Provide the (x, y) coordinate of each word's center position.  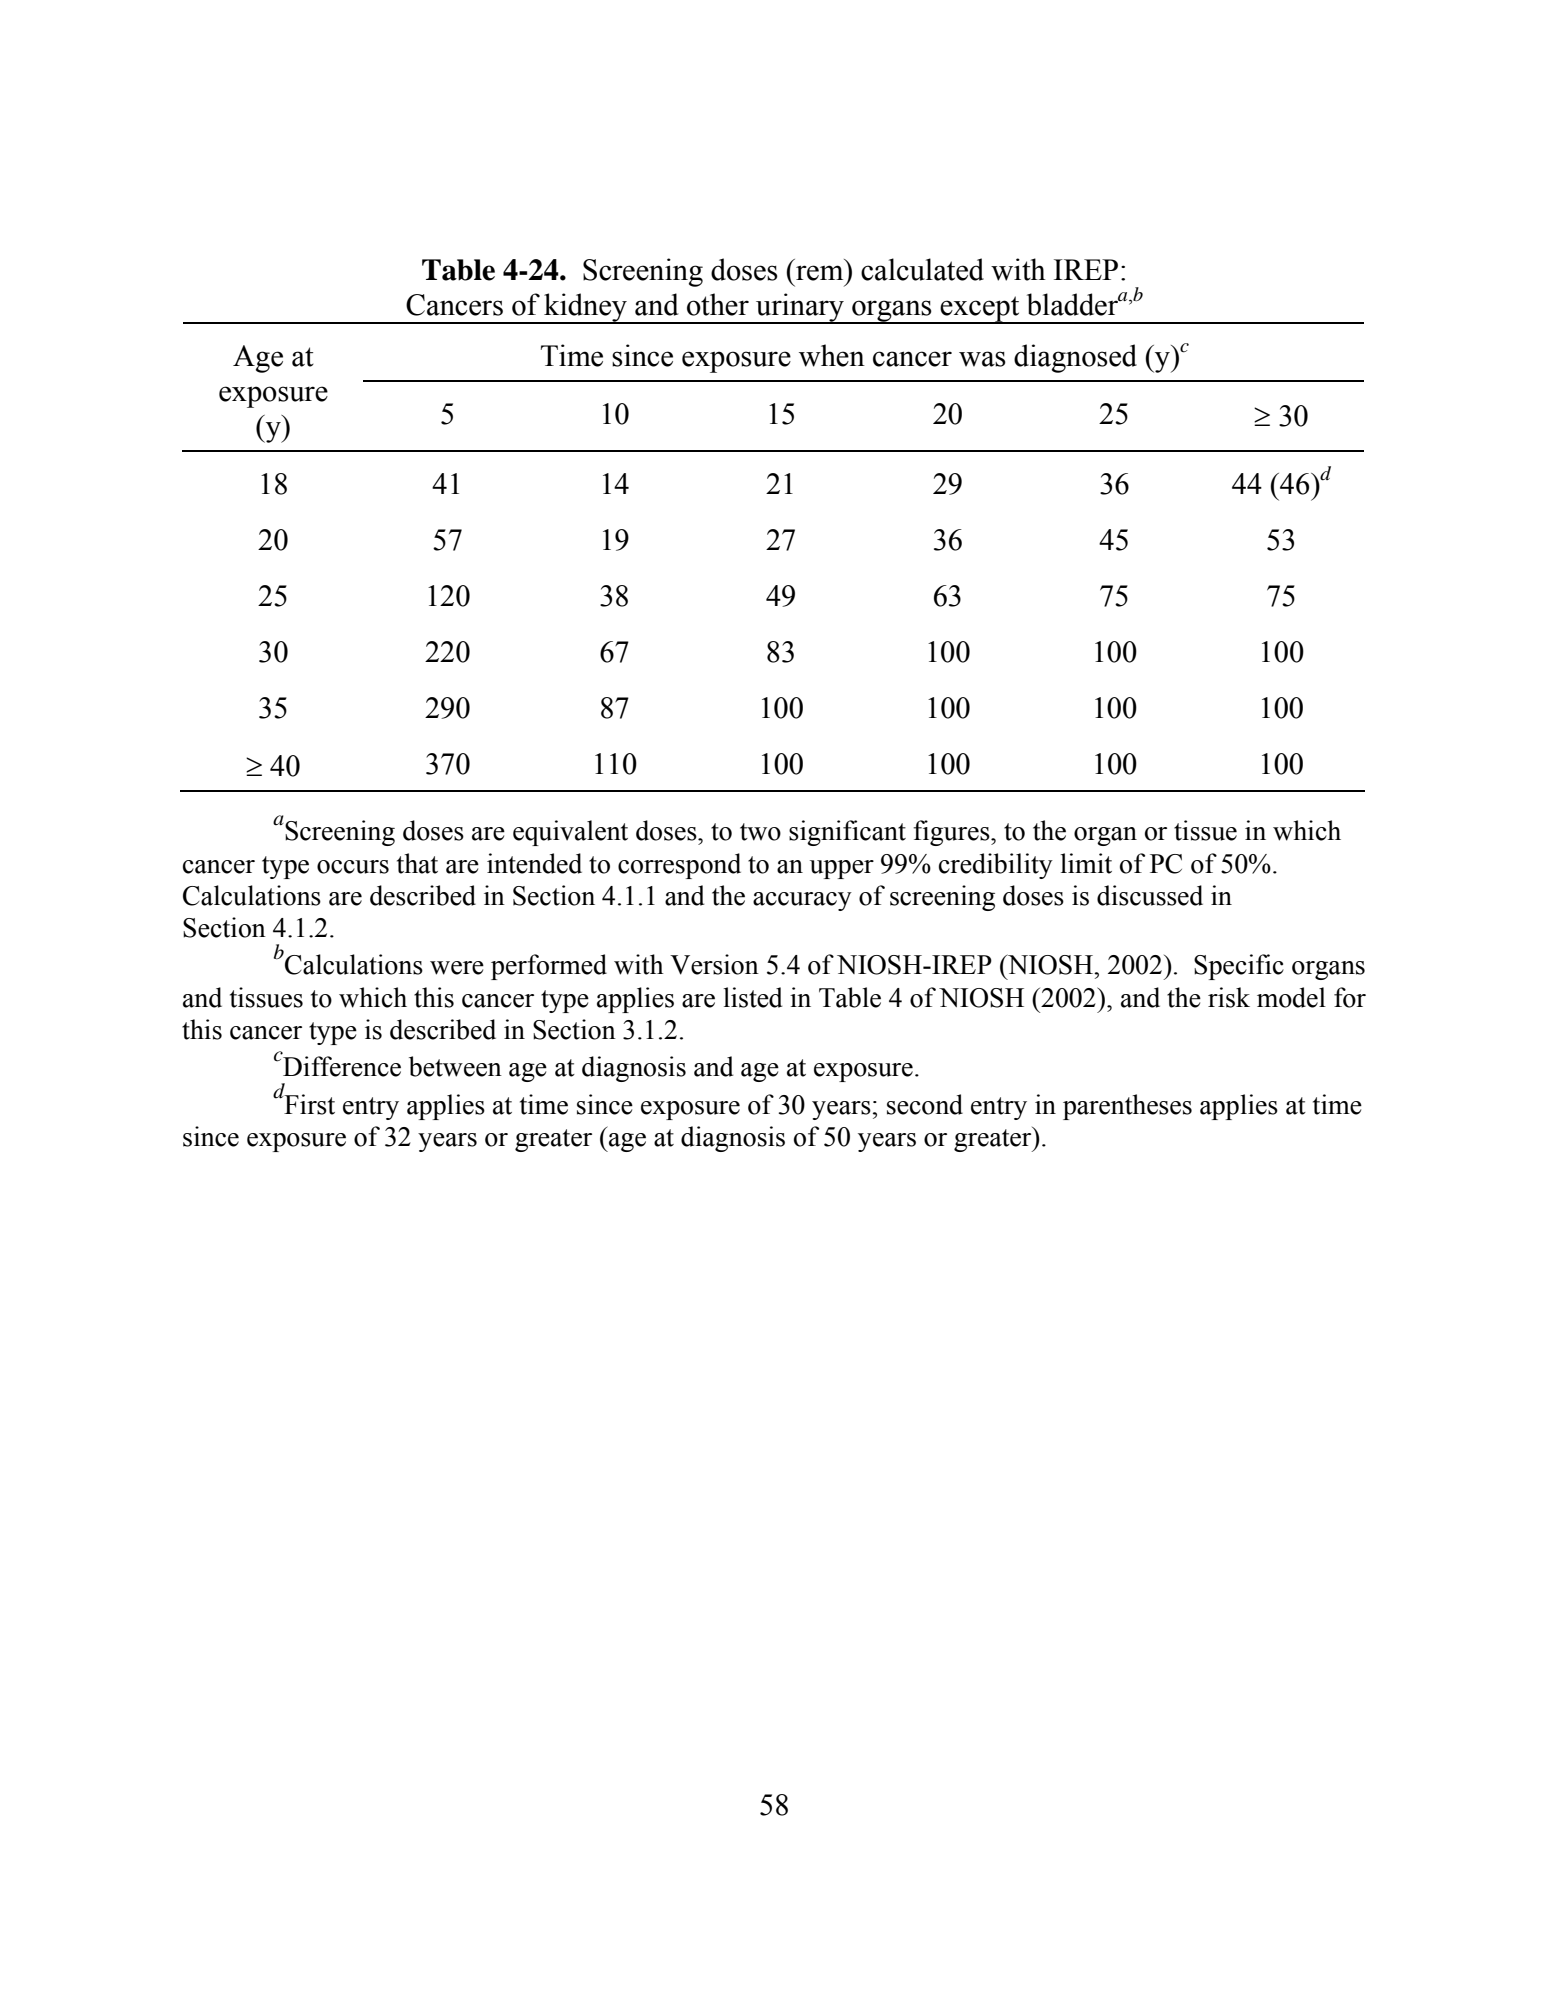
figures (952, 833)
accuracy (802, 901)
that (417, 863)
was (982, 359)
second (925, 1104)
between (455, 1066)
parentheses (1127, 1107)
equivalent (570, 833)
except (980, 310)
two (760, 832)
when (832, 355)
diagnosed (1075, 358)
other (718, 304)
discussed (1150, 895)
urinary (800, 308)
